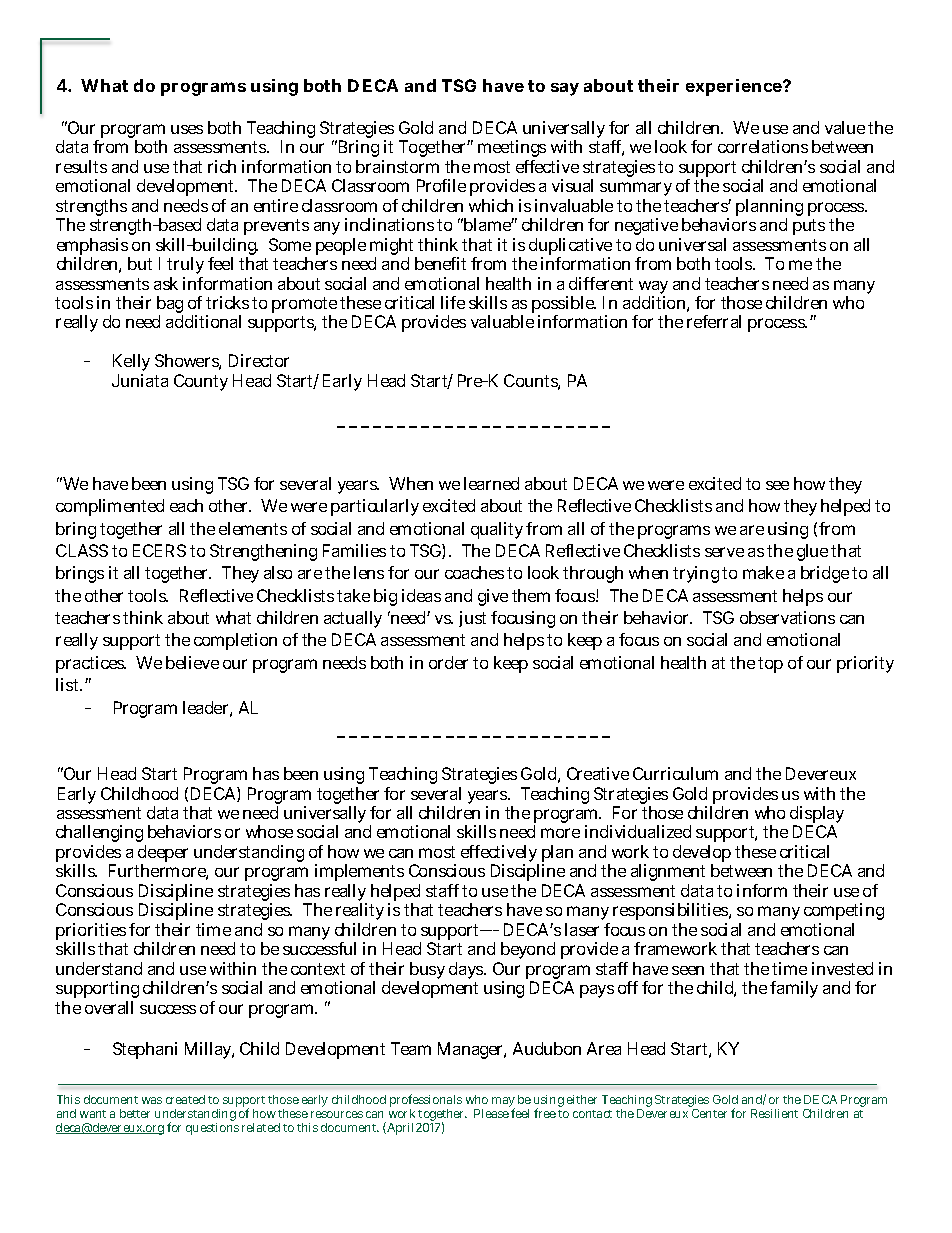  I want to click on observations, so click(787, 617).
